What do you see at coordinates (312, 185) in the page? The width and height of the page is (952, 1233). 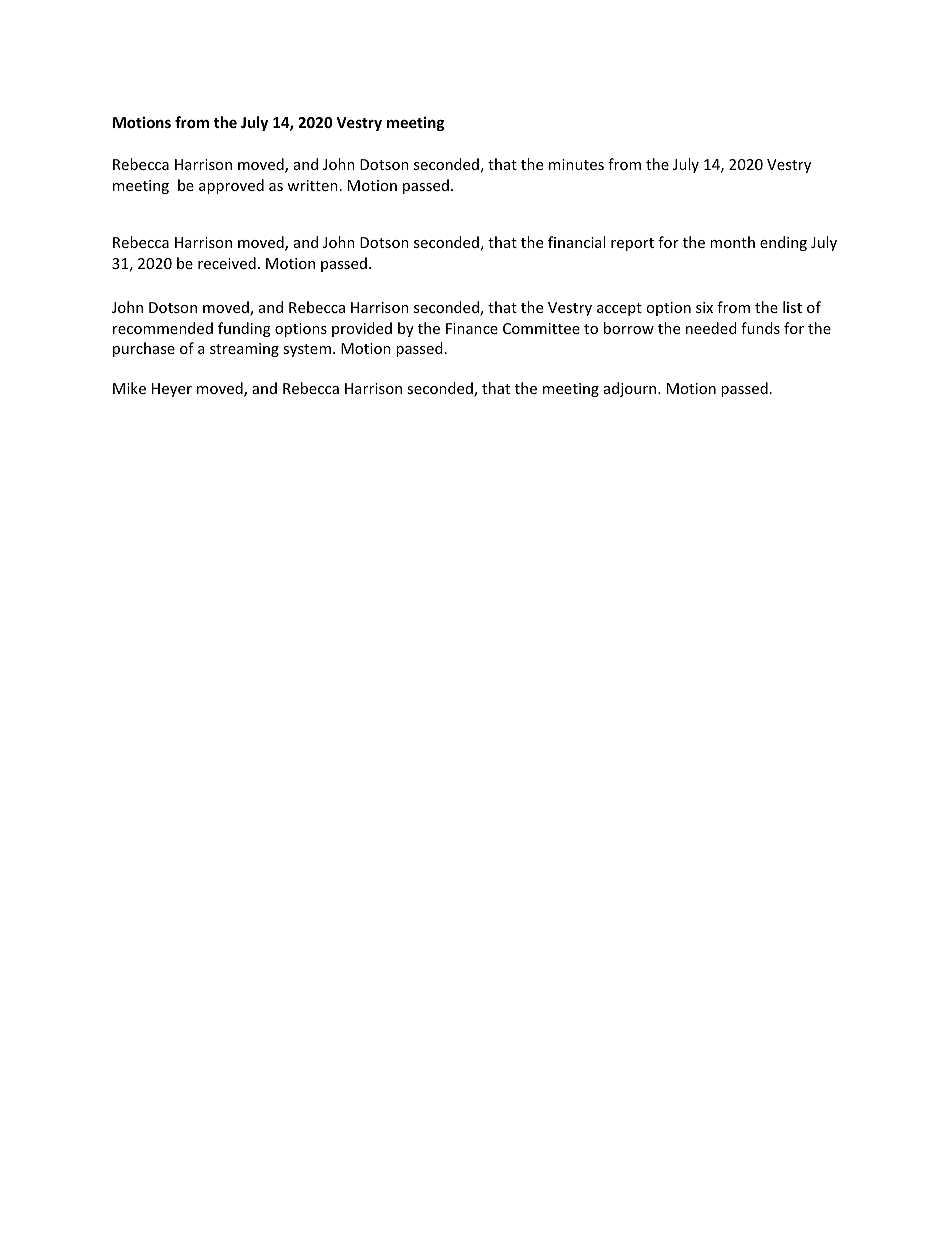 I see `written` at bounding box center [312, 185].
